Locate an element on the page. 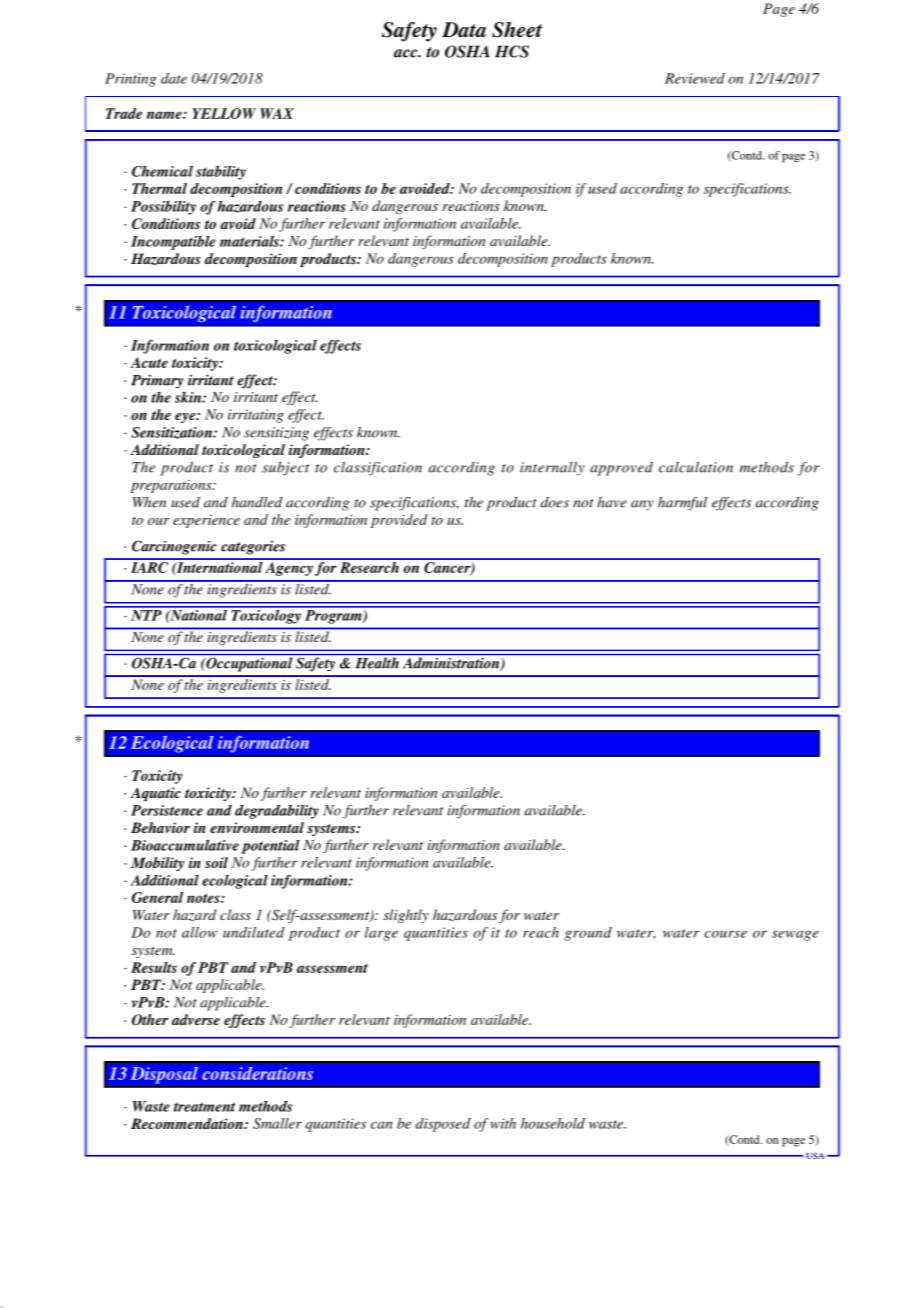  disposed is located at coordinates (443, 1125).
